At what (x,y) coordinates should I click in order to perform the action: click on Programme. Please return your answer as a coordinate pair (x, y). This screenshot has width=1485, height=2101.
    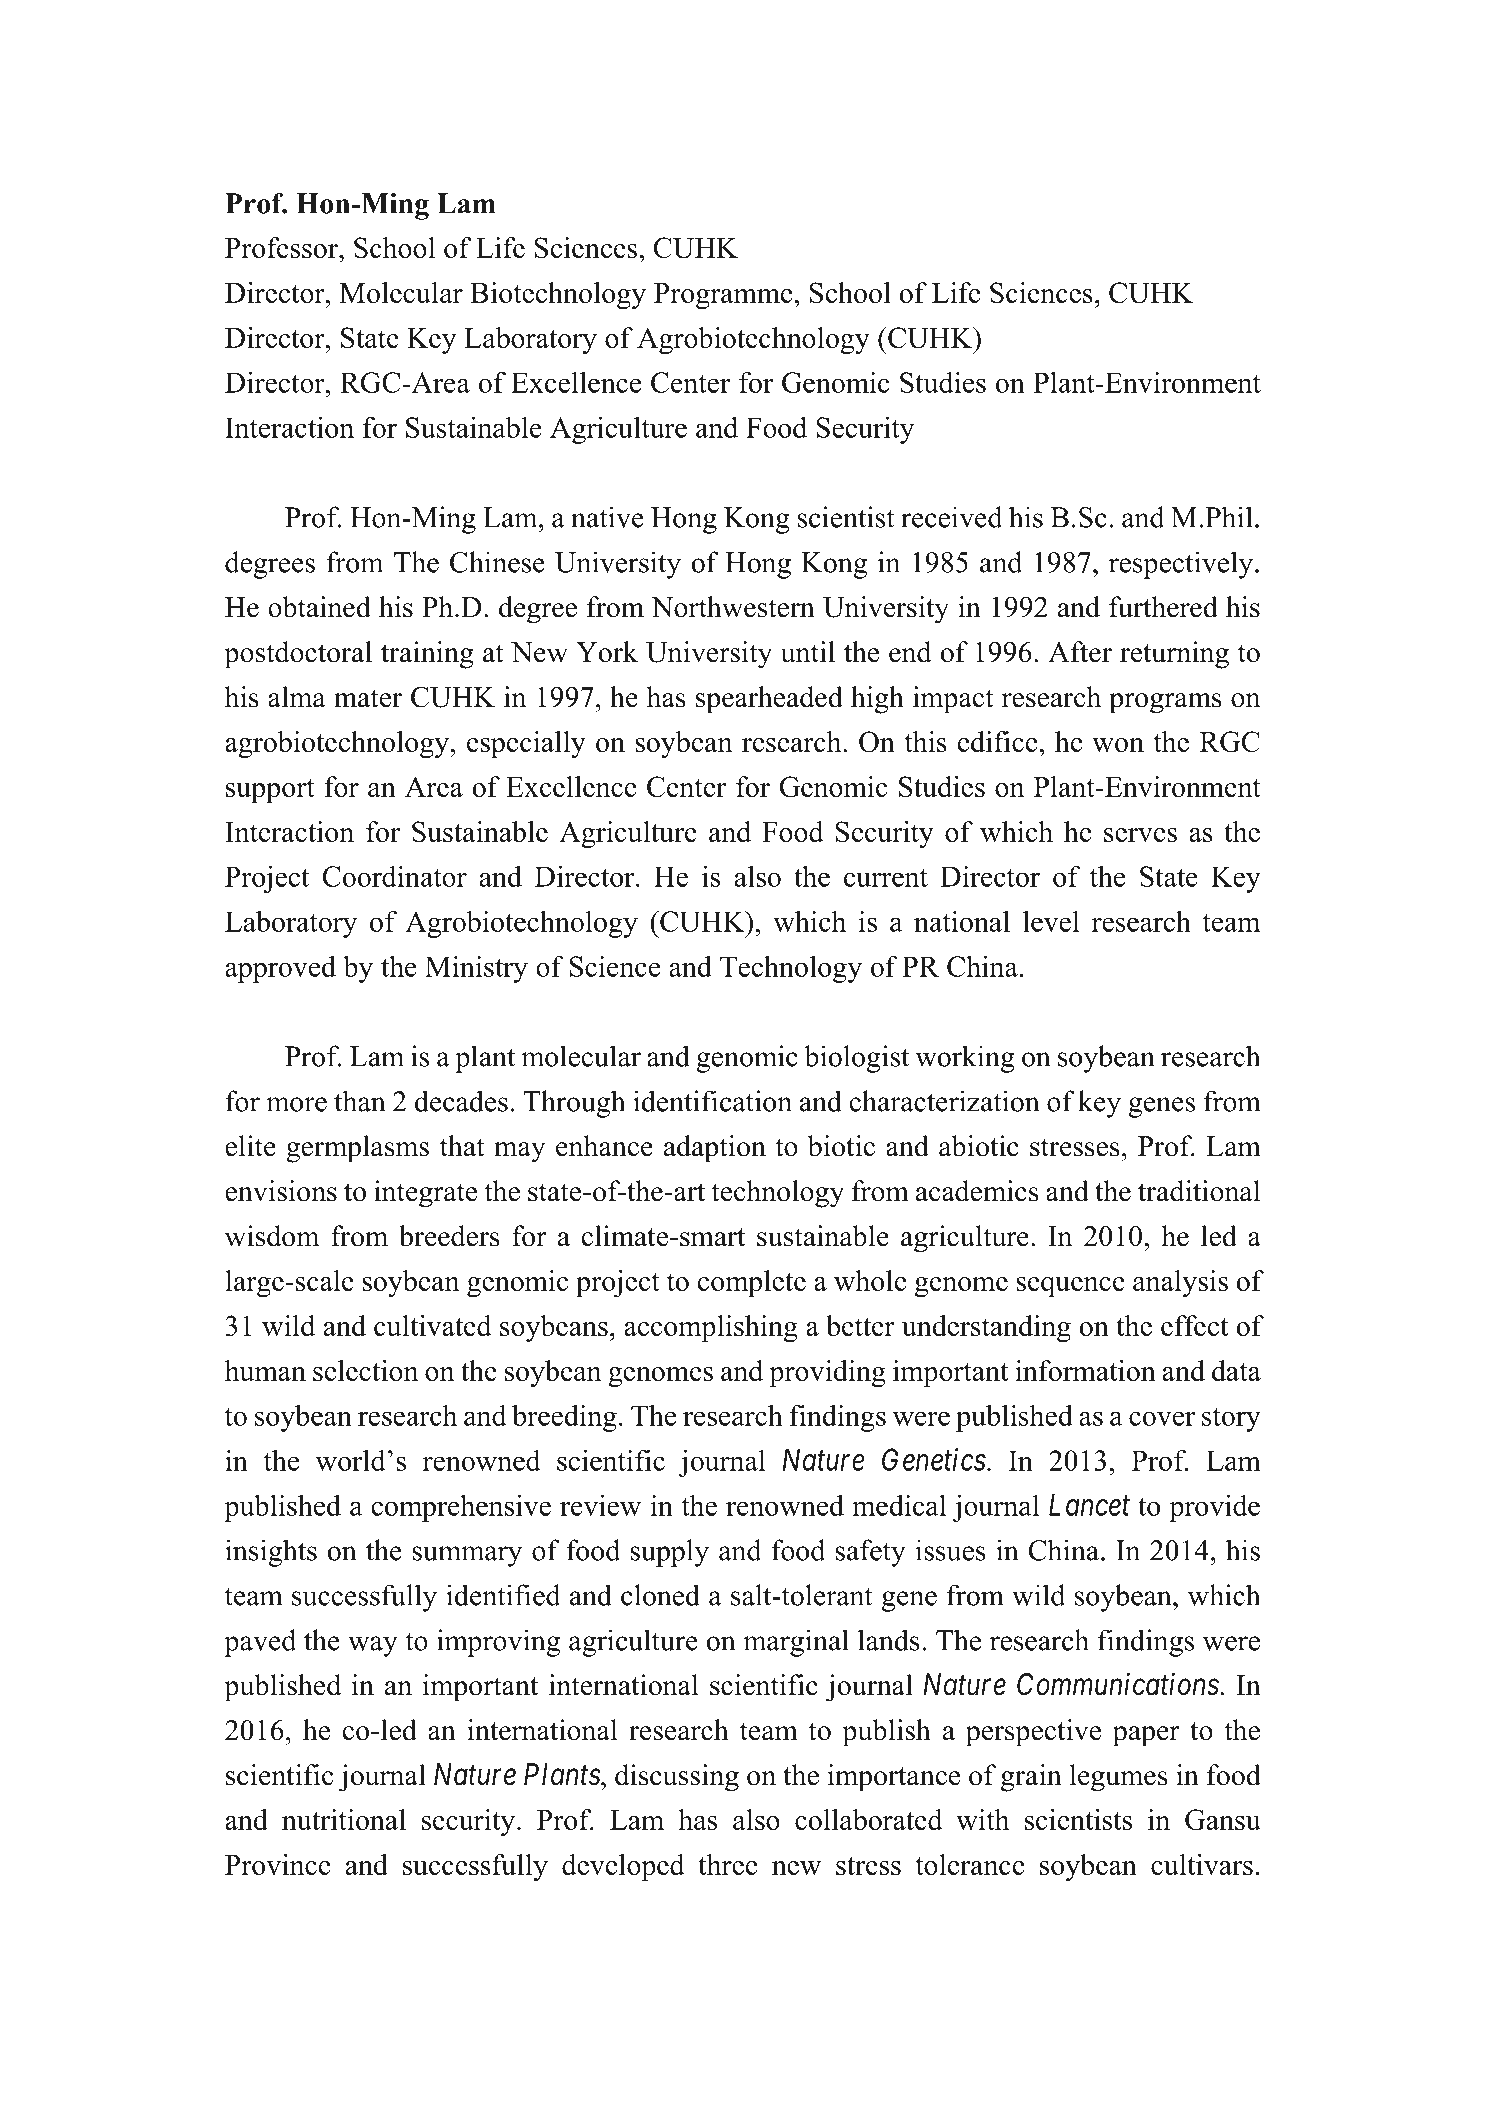
    Looking at the image, I should click on (724, 296).
